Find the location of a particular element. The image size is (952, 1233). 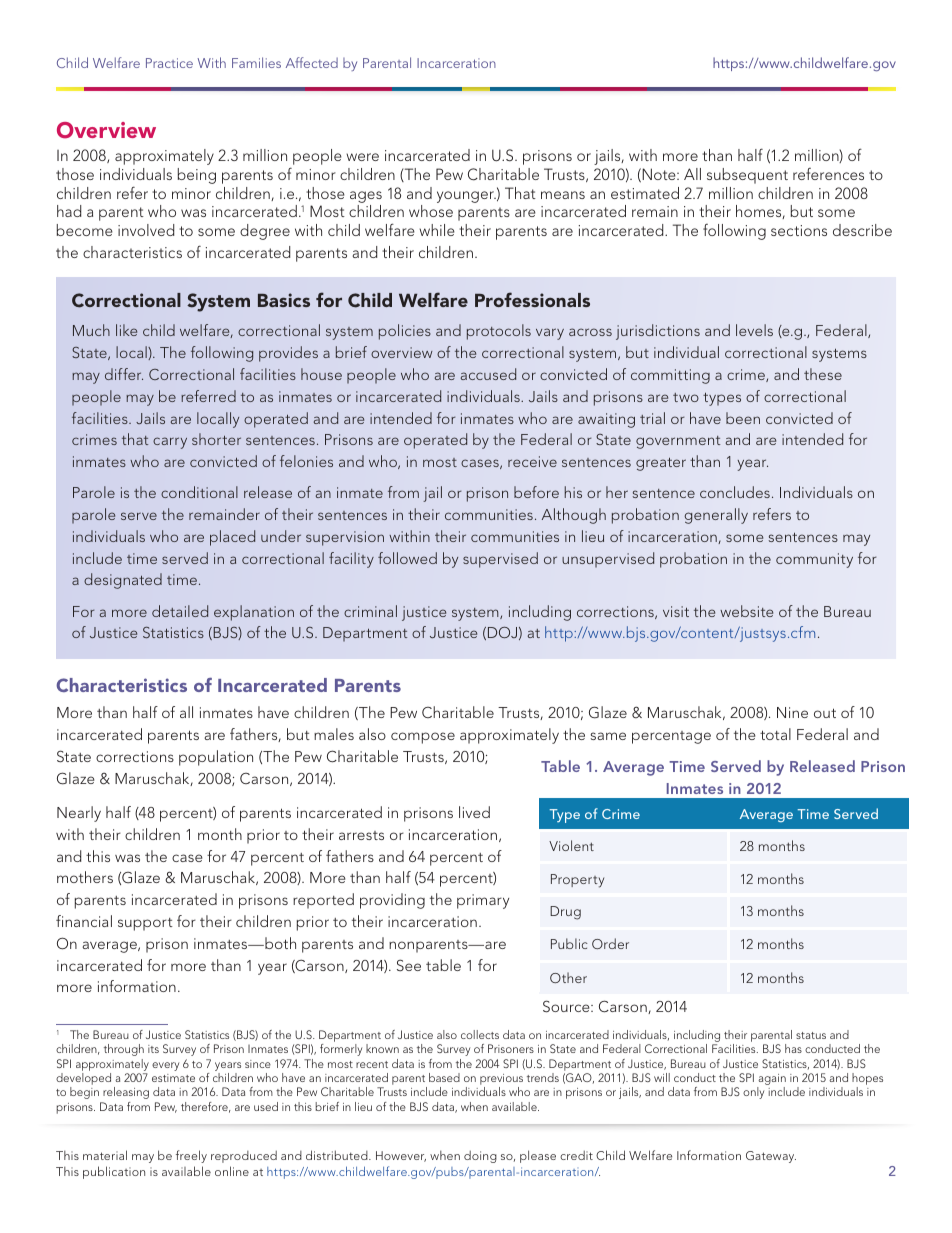

subsequent is located at coordinates (747, 176).
